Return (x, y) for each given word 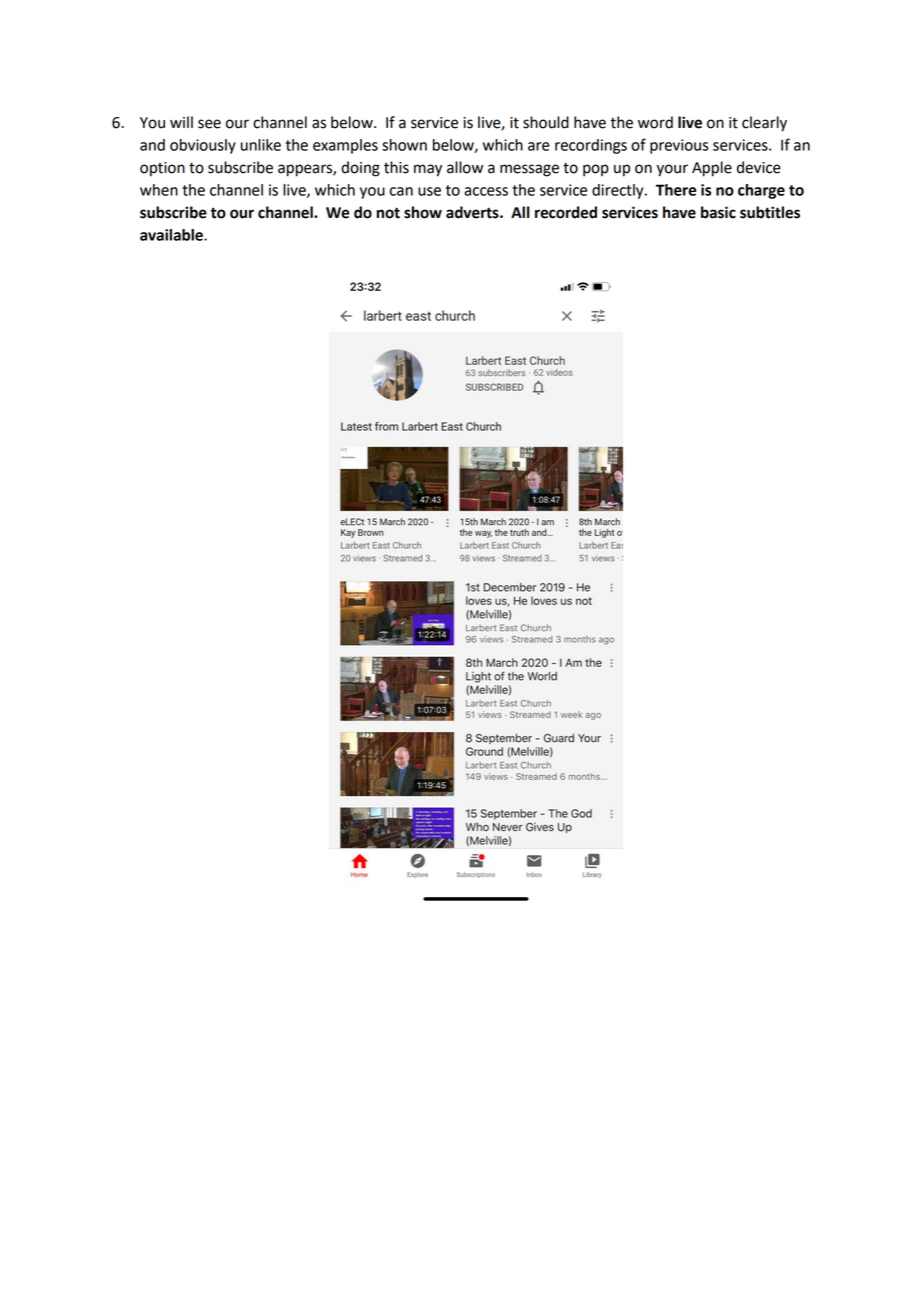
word (655, 122)
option (162, 169)
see (209, 124)
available (172, 235)
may (428, 170)
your (672, 170)
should (546, 122)
